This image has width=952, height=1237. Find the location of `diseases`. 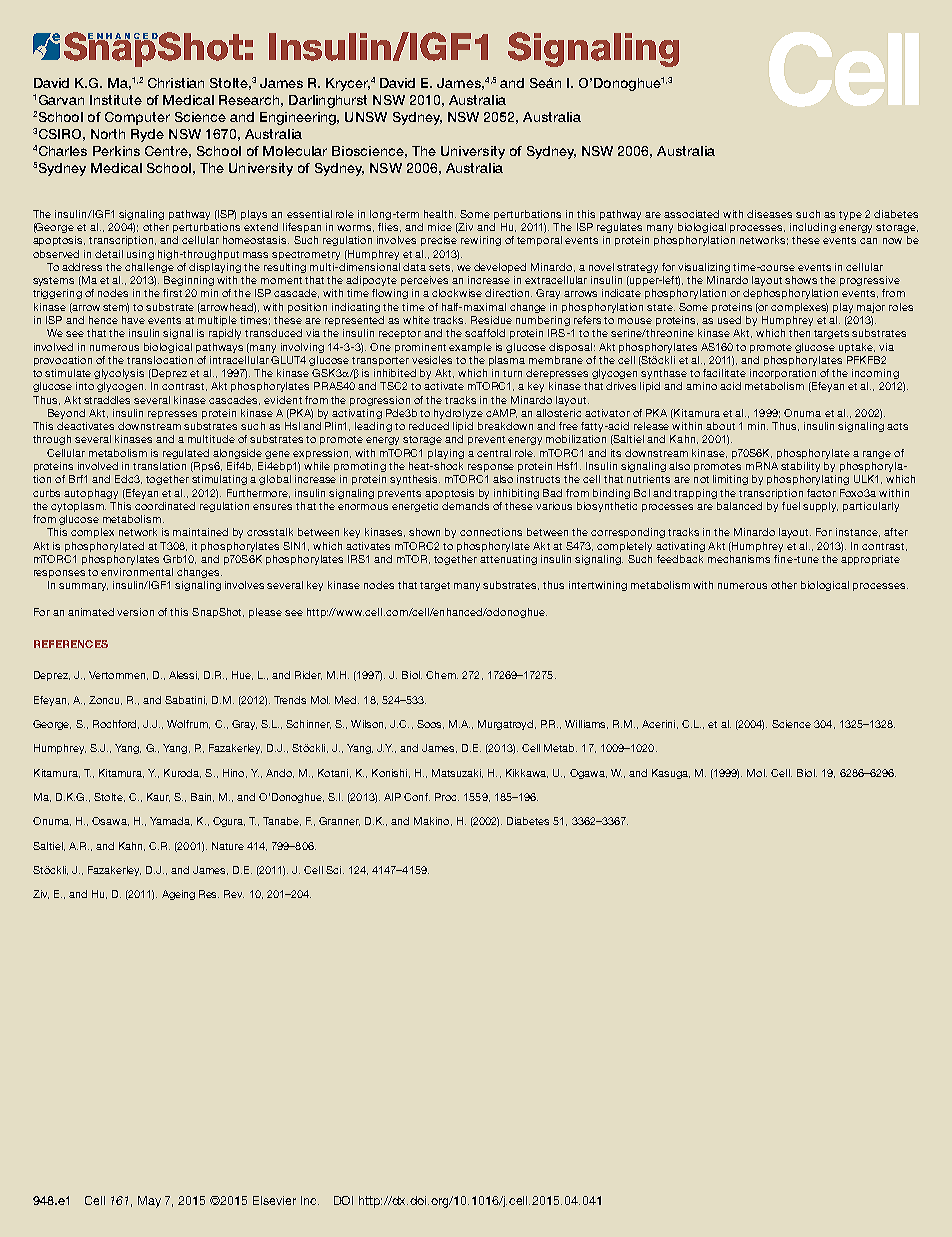

diseases is located at coordinates (769, 214).
